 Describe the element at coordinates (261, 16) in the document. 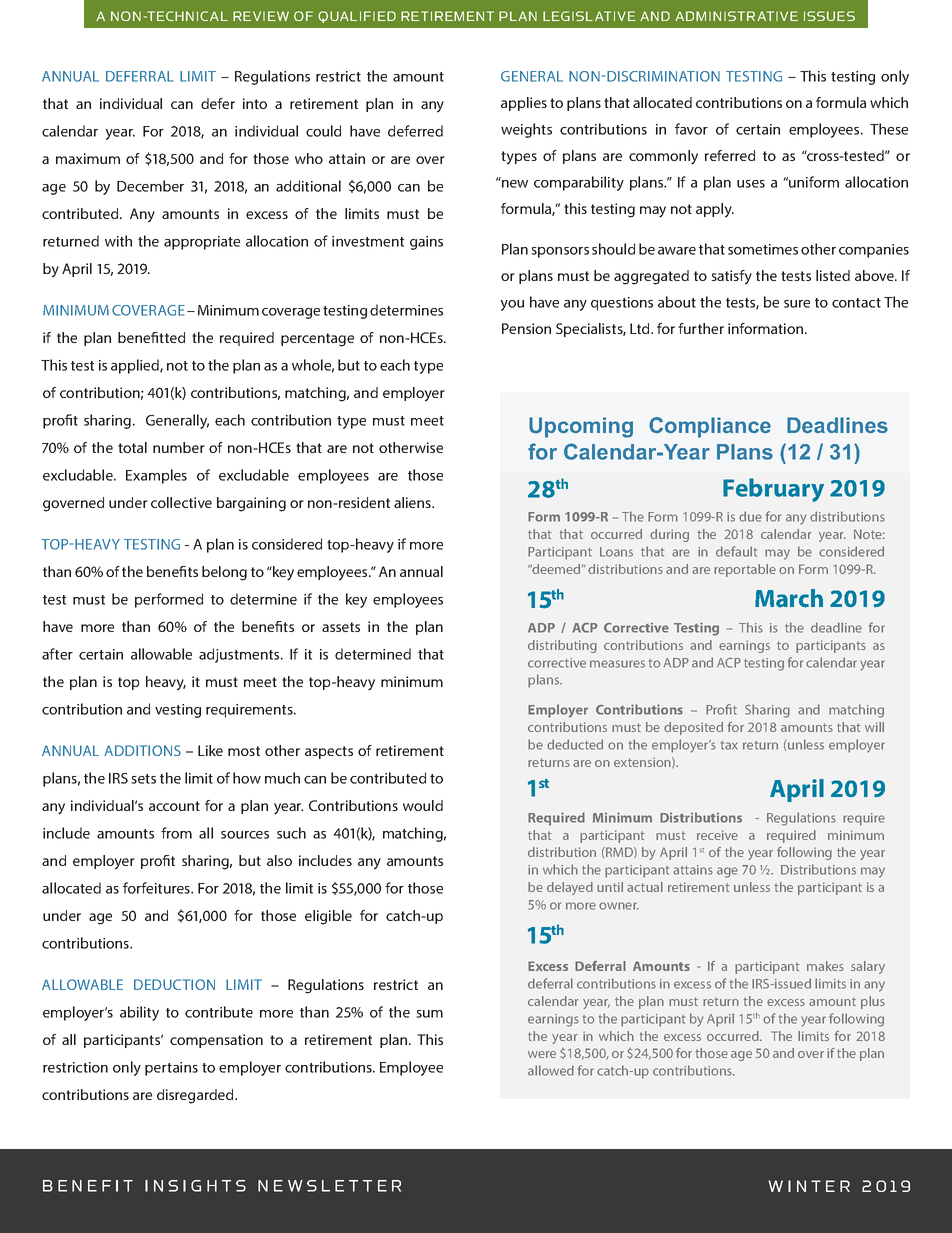

I see `REVIEW` at that location.
